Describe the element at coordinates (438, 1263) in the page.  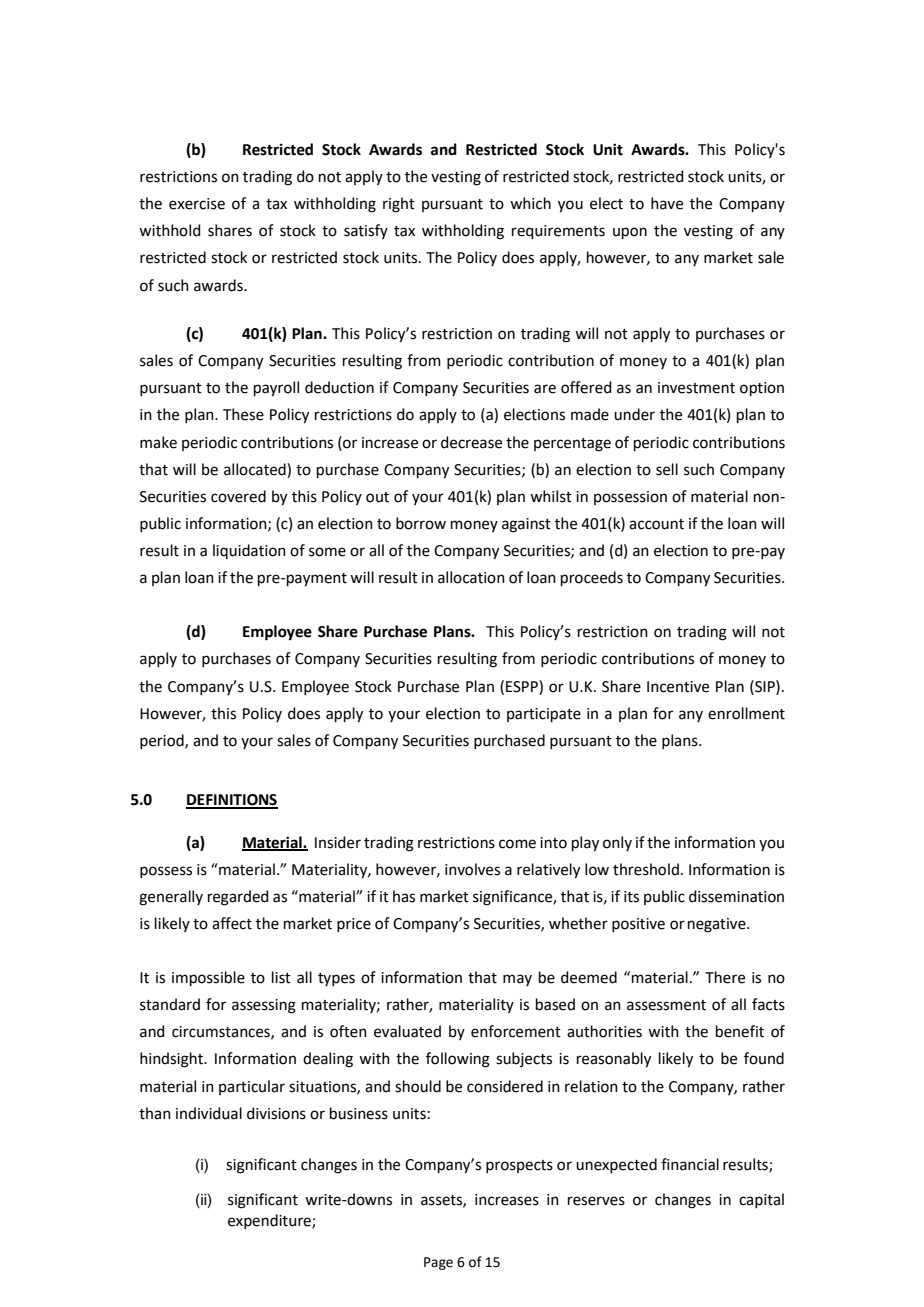
I see `Page` at that location.
